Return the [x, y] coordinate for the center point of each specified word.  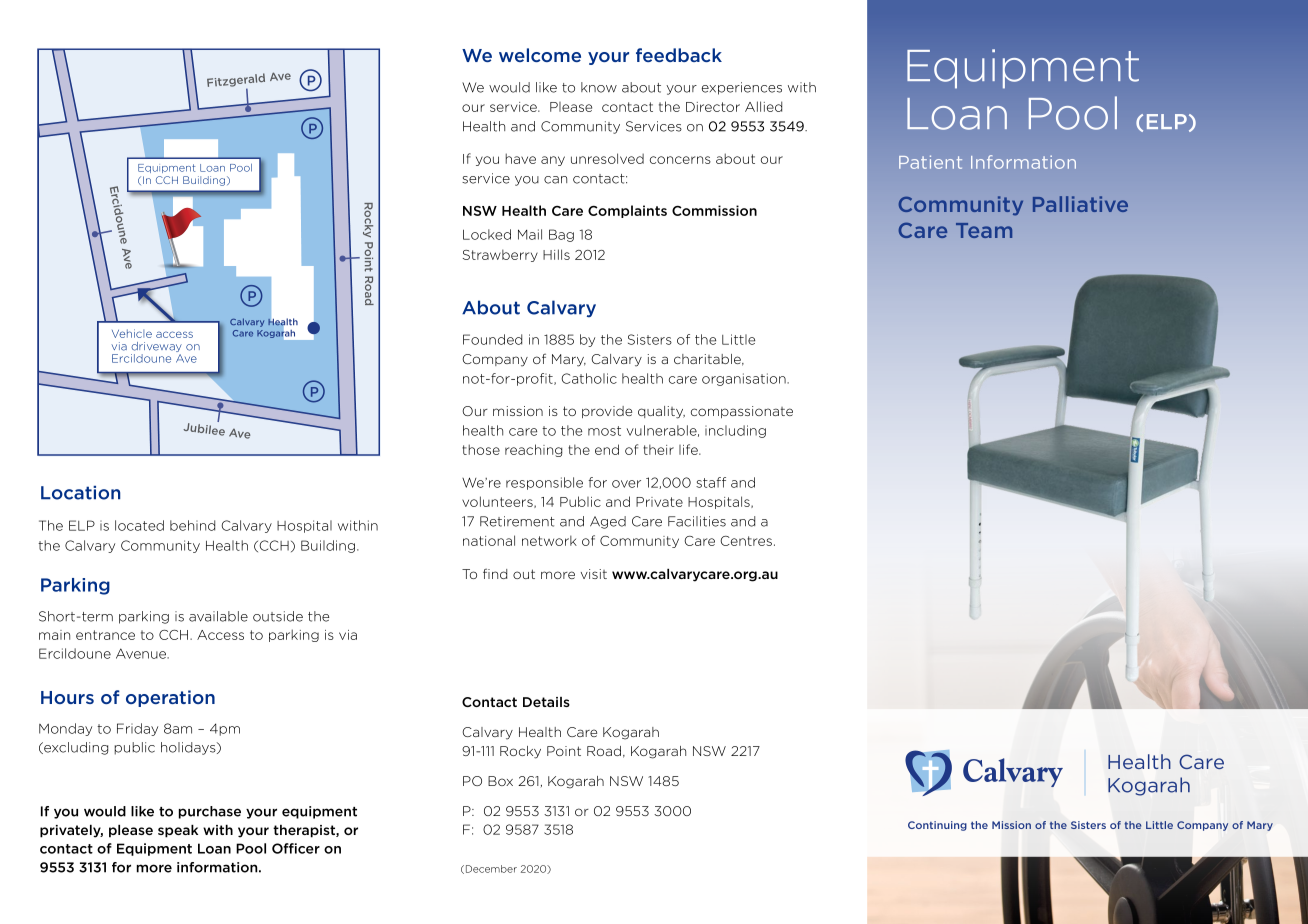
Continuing [937, 826]
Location [81, 493]
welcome [540, 55]
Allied [763, 106]
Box [500, 781]
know [599, 87]
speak [178, 831]
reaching [533, 450]
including [735, 431]
